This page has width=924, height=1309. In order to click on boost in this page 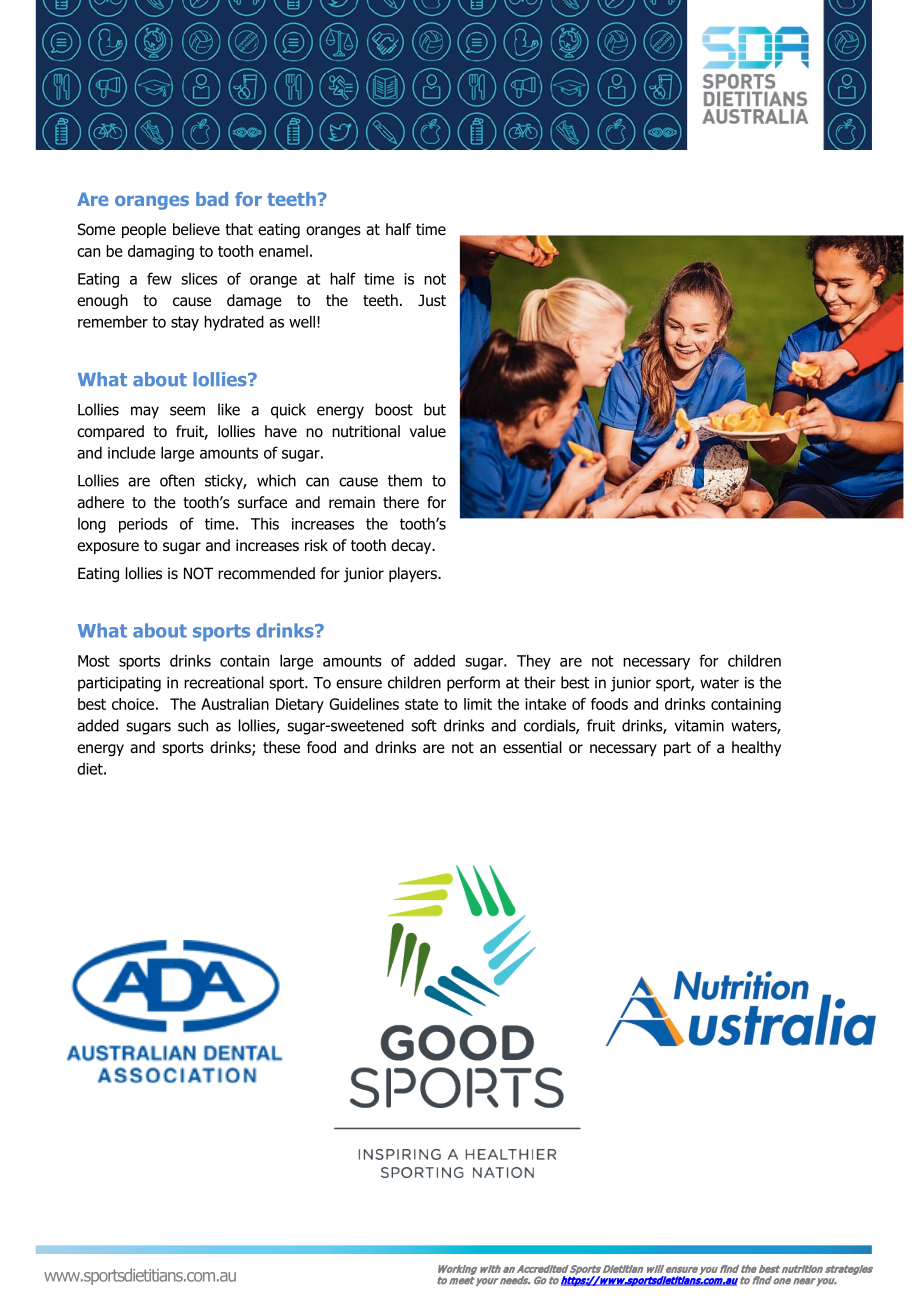, I will do `click(394, 409)`.
